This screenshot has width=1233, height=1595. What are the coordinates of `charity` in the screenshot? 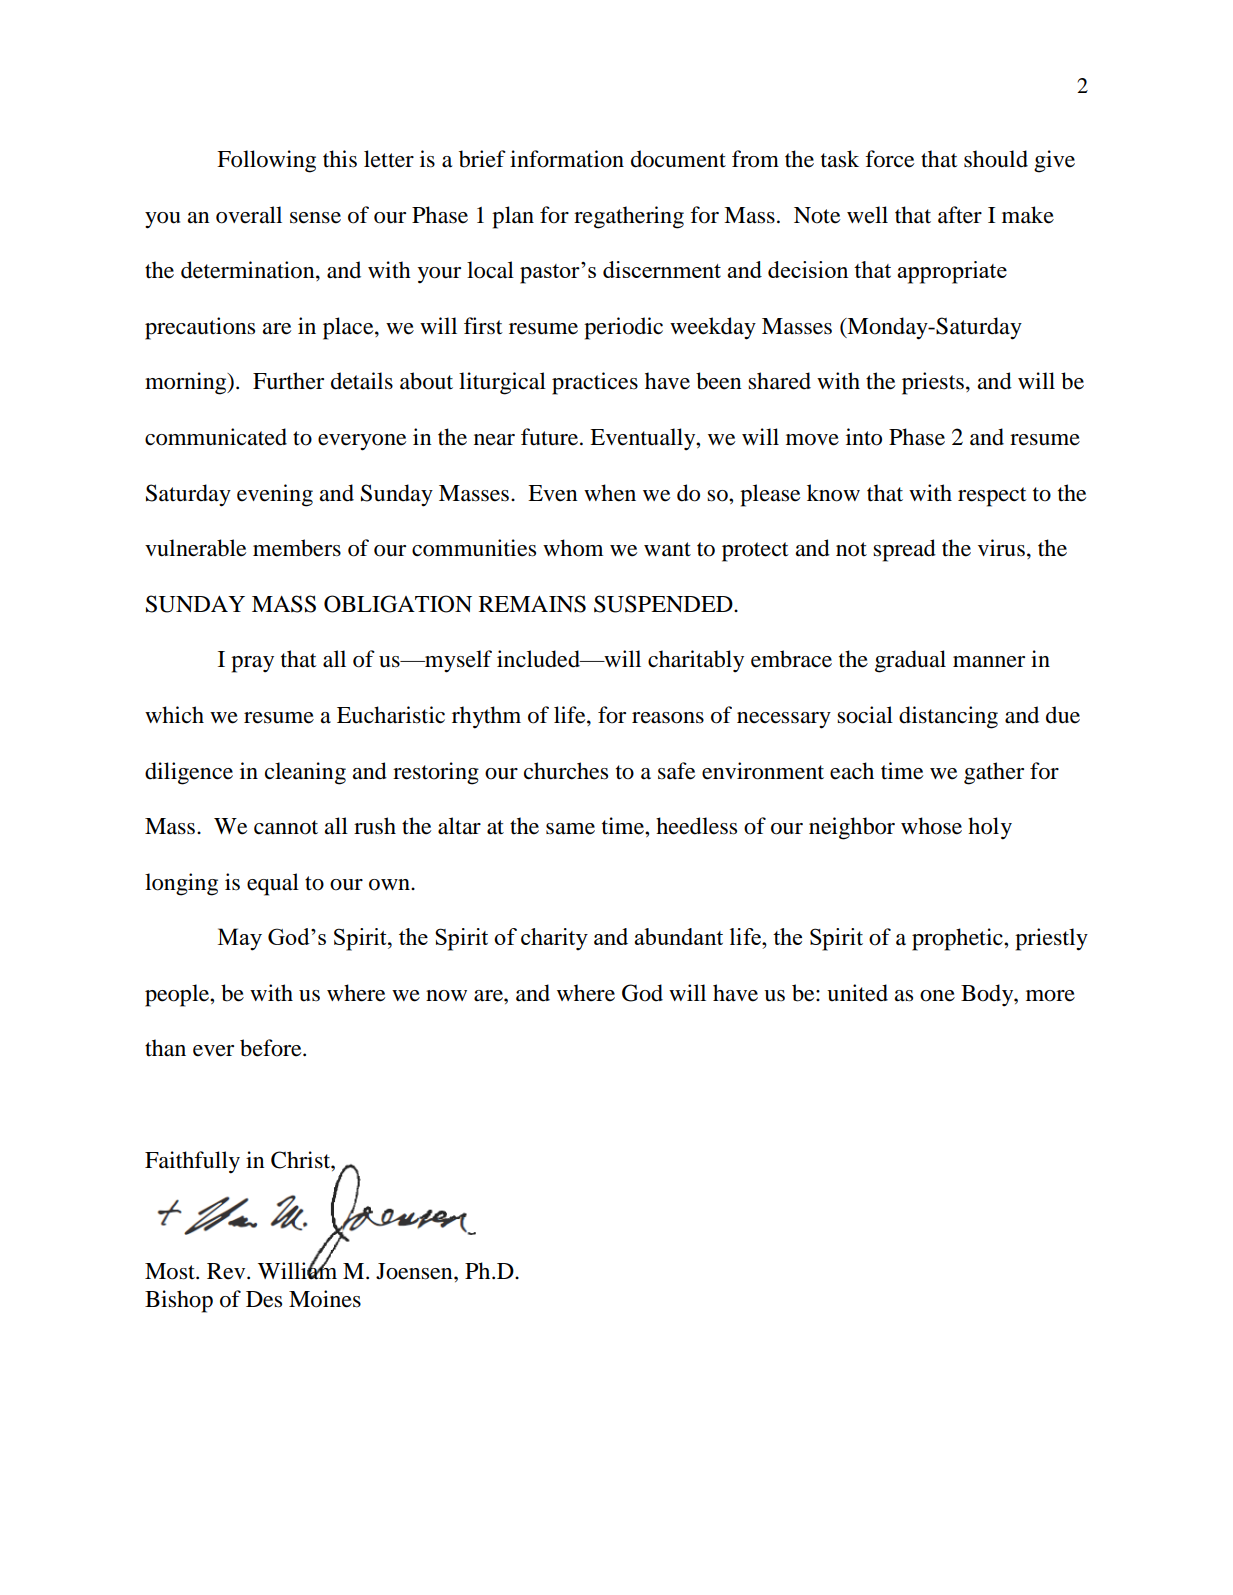 It's located at (554, 939).
